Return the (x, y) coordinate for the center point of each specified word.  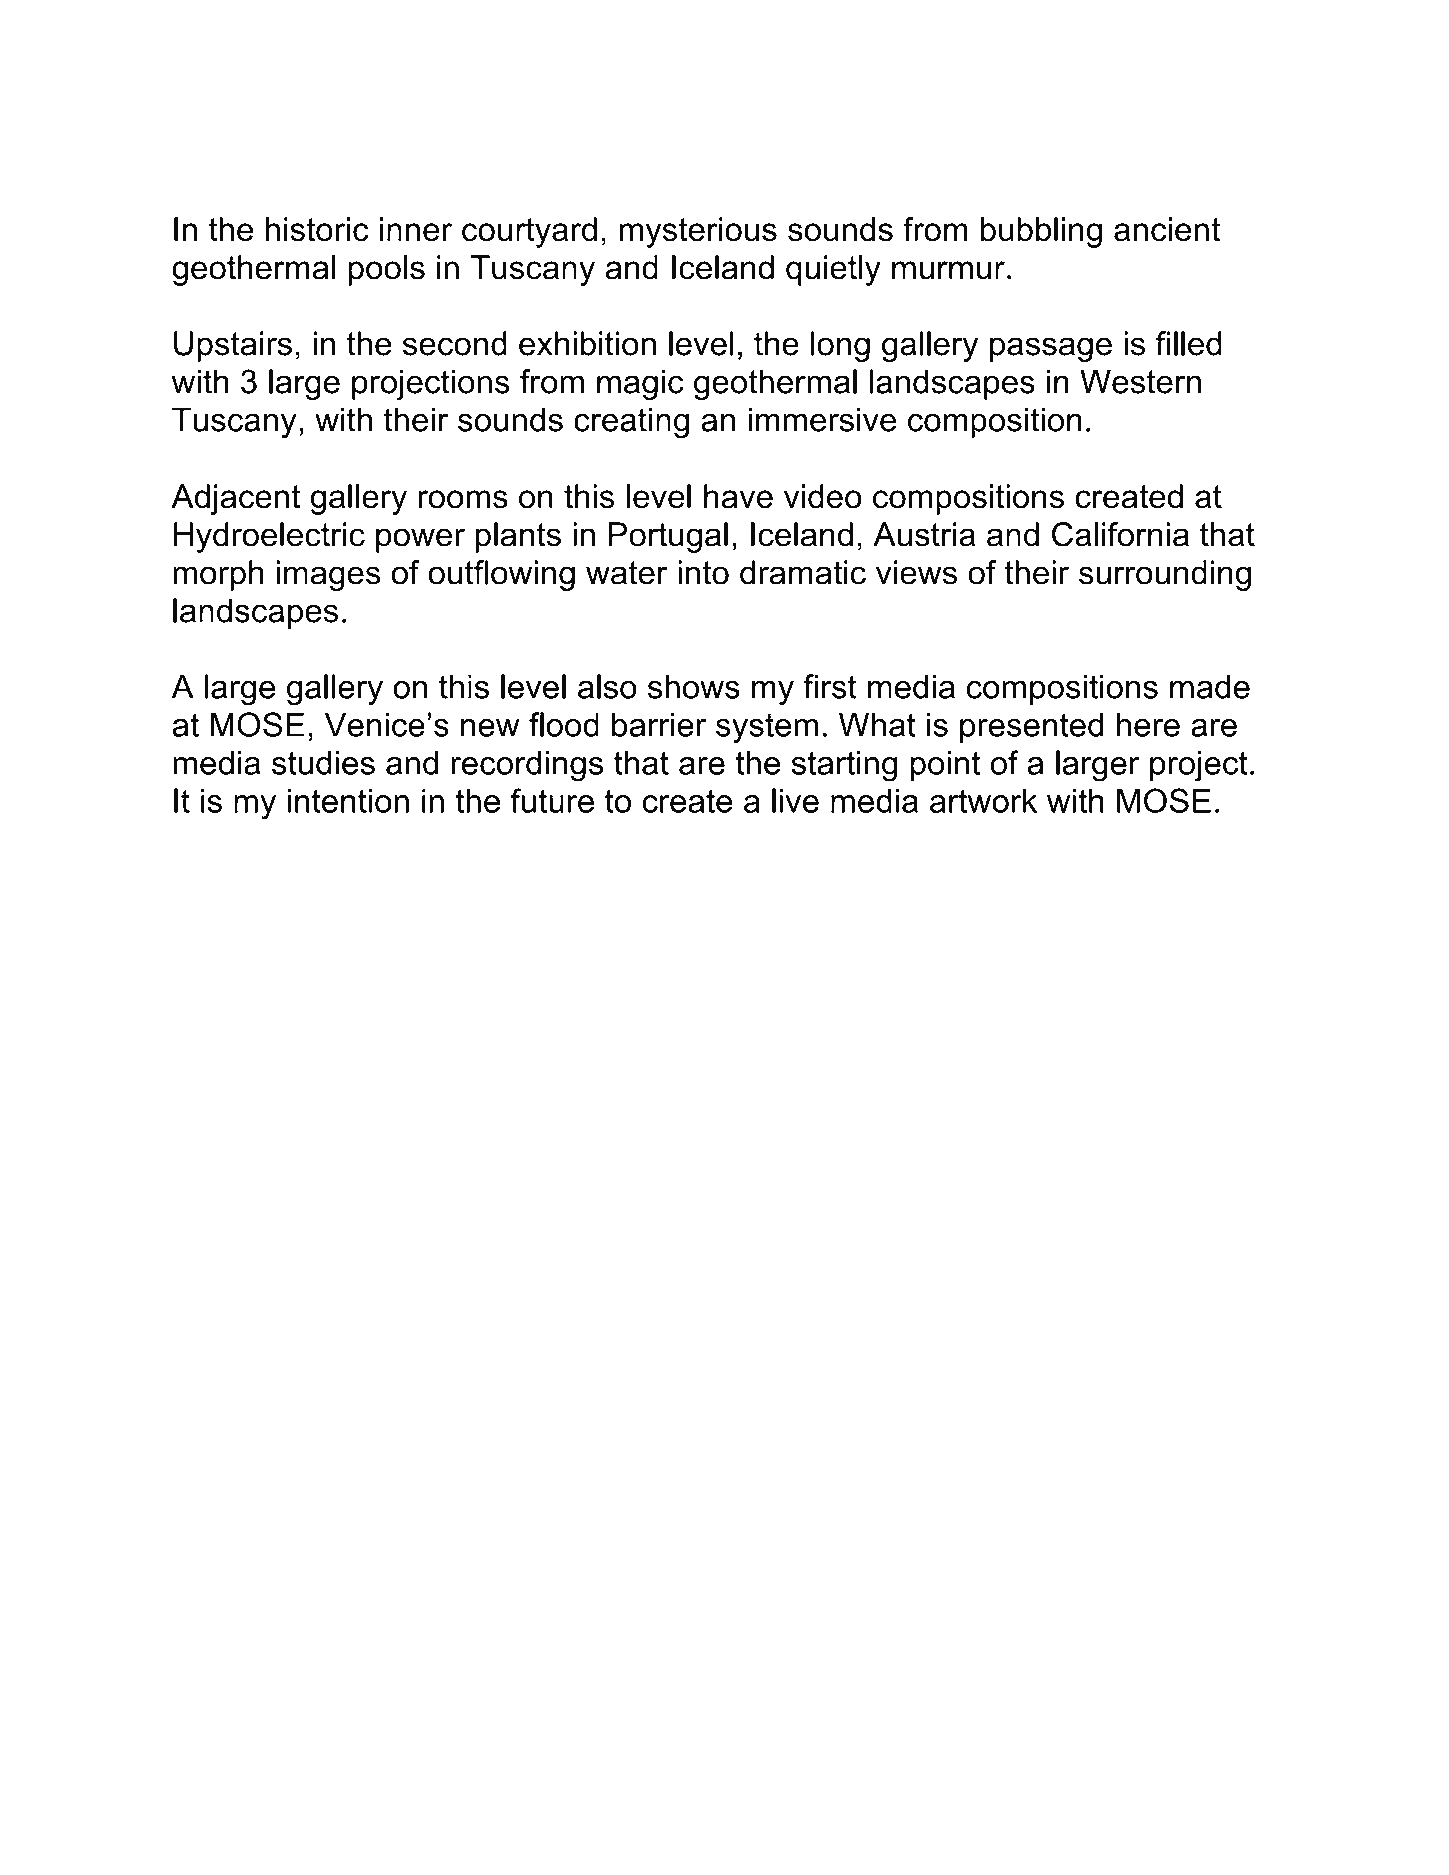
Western (1140, 381)
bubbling (1041, 232)
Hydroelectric (269, 537)
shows (694, 686)
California (1120, 534)
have (738, 496)
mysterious (698, 232)
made (1210, 686)
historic (317, 229)
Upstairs (233, 346)
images (328, 575)
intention (348, 801)
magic (640, 384)
